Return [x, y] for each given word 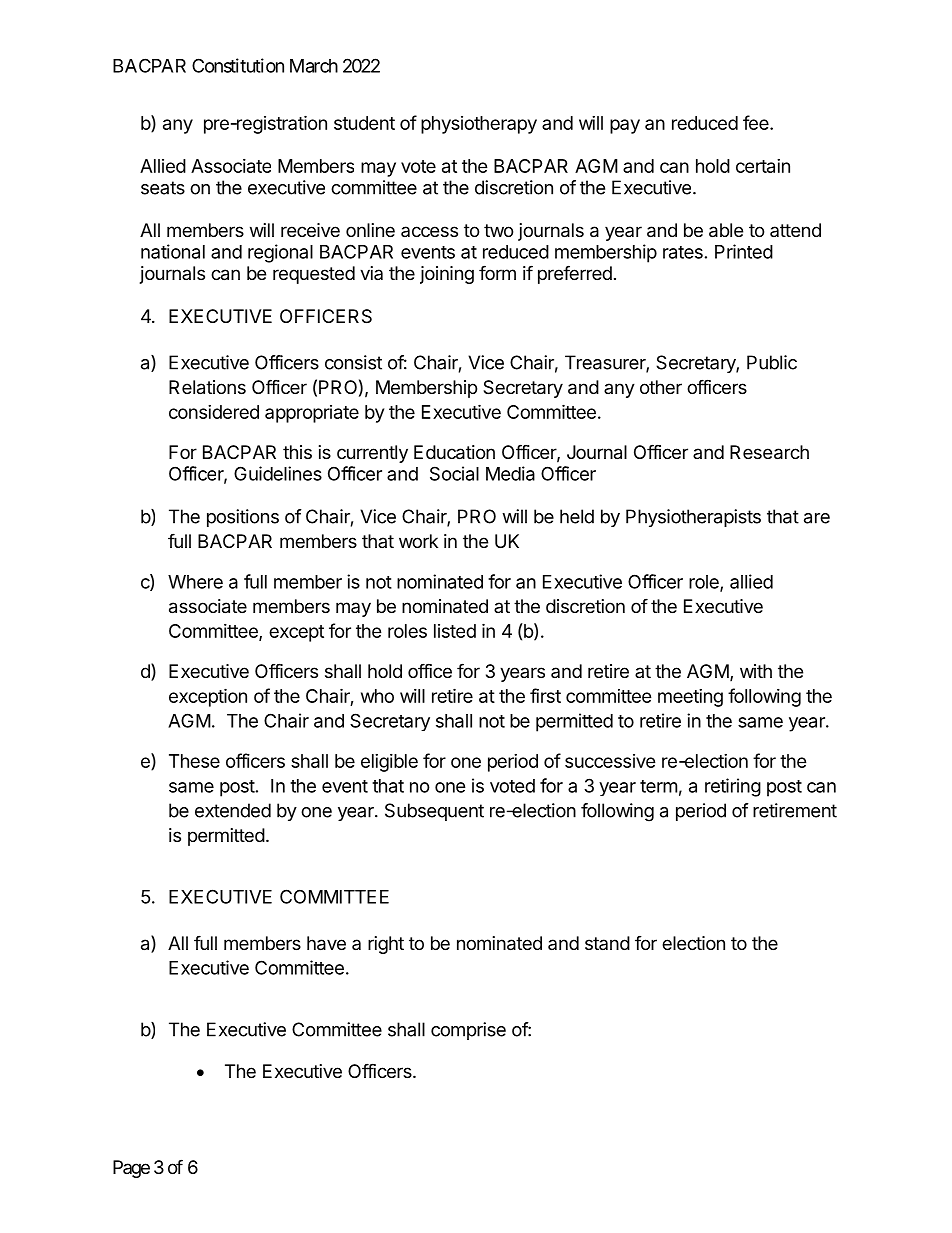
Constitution [238, 65]
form [497, 272]
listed [455, 631]
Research [769, 452]
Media [510, 473]
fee [757, 122]
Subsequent [434, 812]
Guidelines [278, 473]
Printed [744, 251]
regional [280, 253]
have [326, 943]
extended [233, 810]
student [364, 123]
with [756, 671]
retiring [733, 787]
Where [195, 582]
